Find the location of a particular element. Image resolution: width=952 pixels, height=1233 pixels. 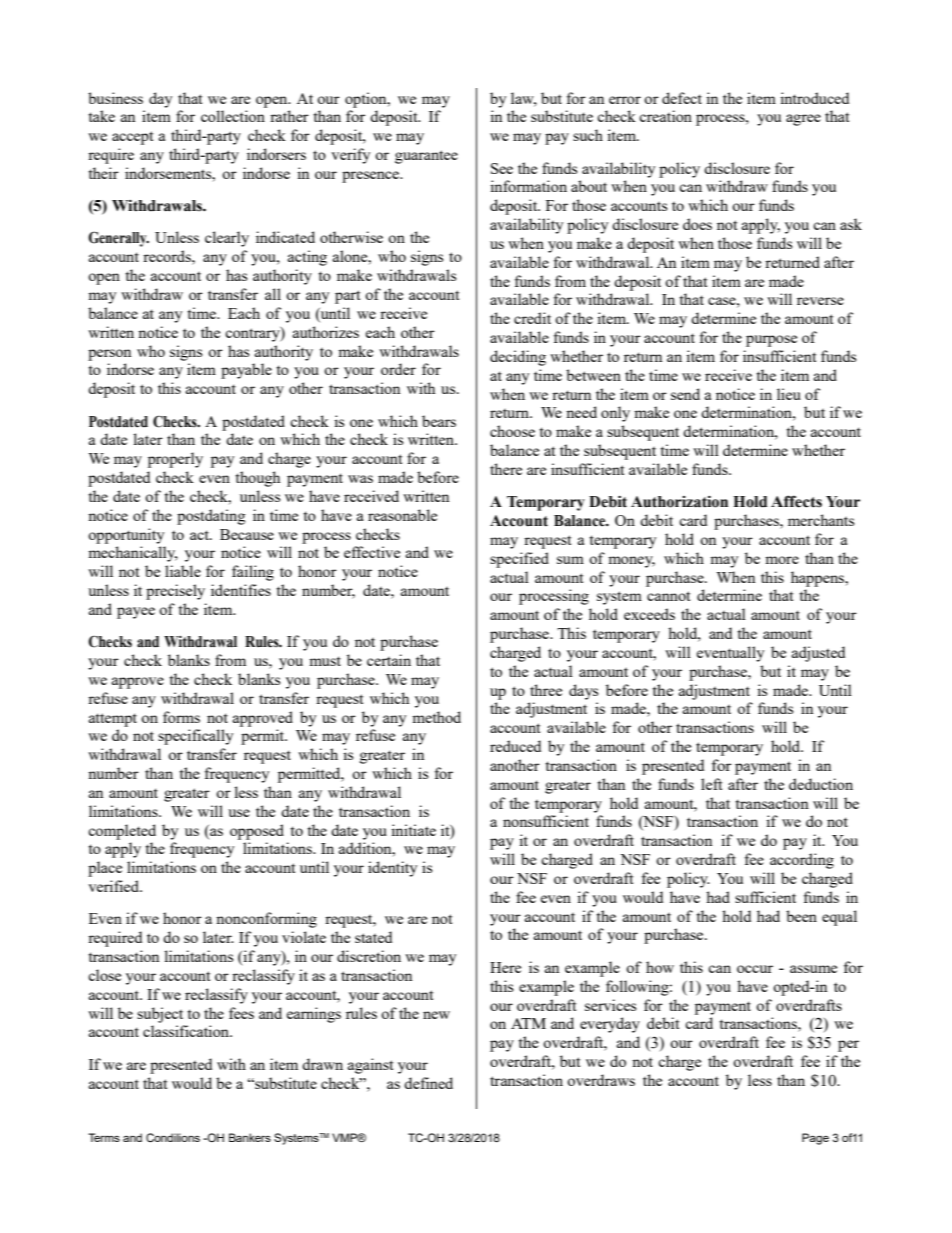

specified is located at coordinates (519, 560).
